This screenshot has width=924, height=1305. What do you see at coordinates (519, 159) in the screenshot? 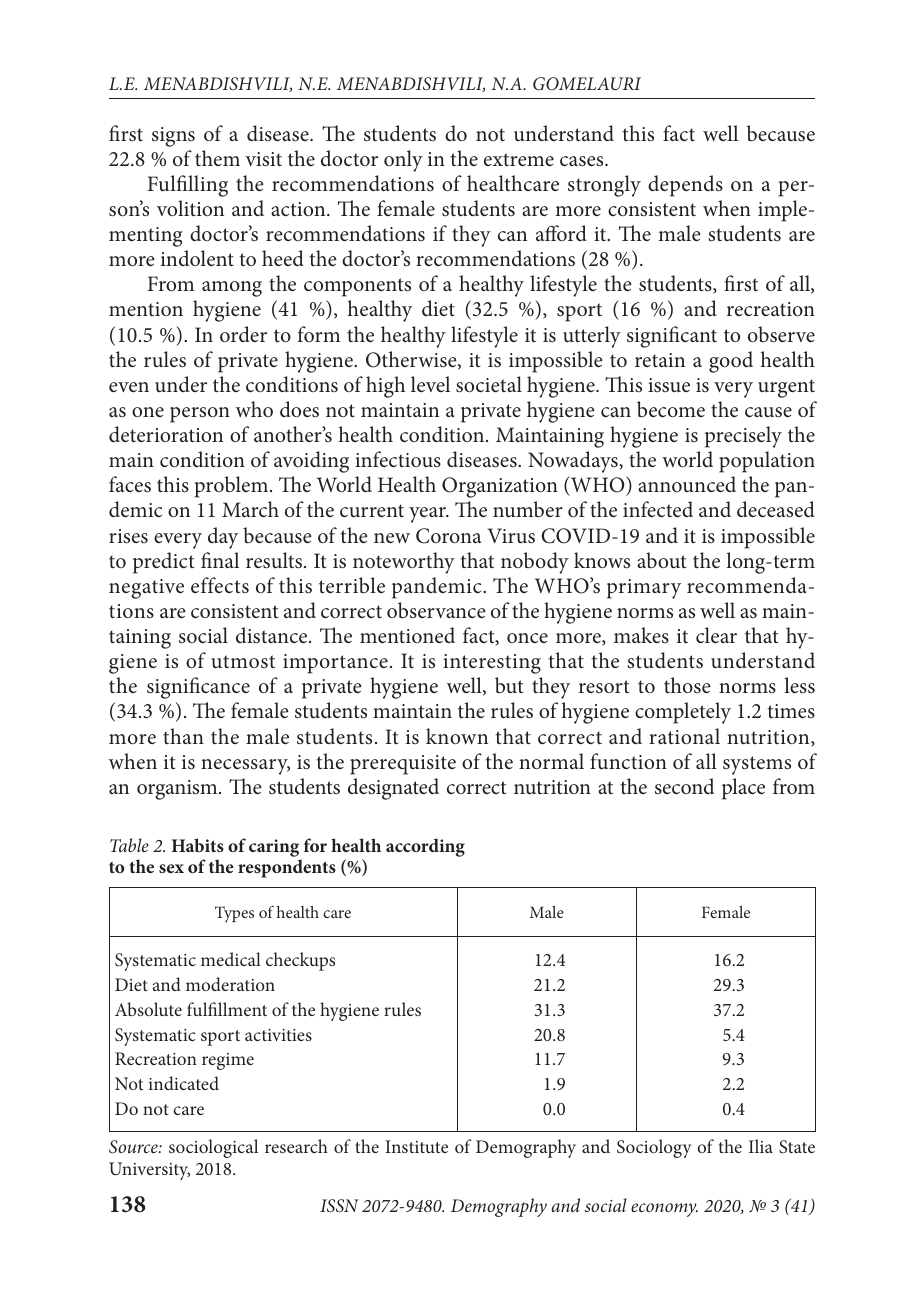
I see `extreme` at bounding box center [519, 159].
